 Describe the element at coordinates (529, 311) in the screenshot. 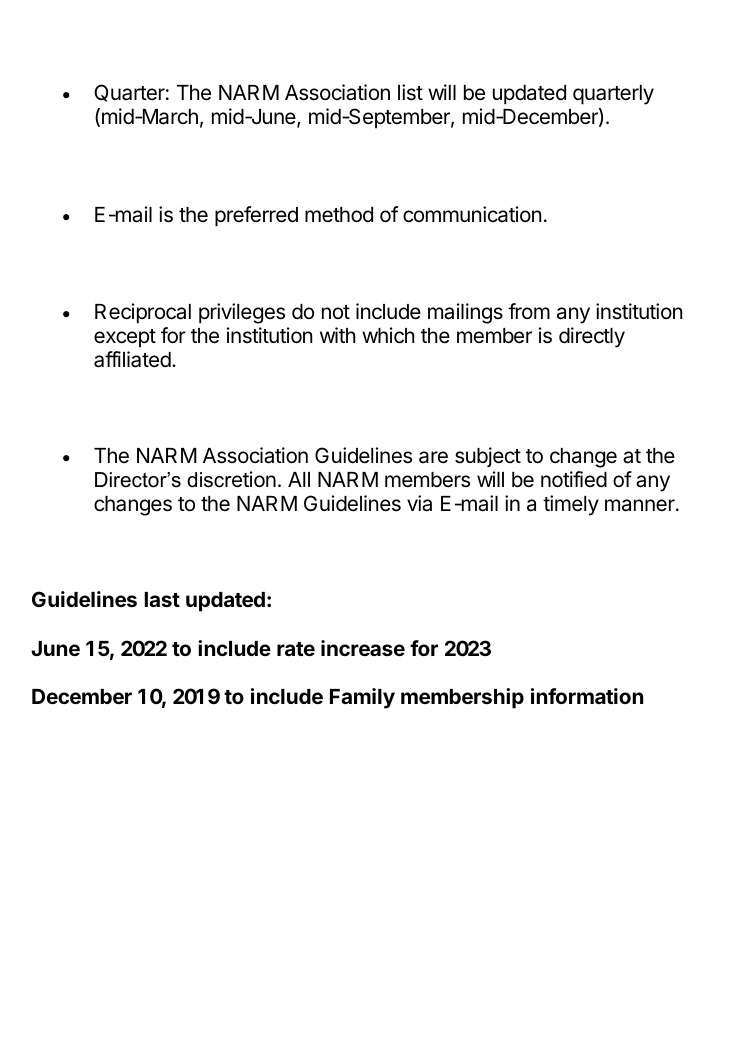

I see `from` at that location.
